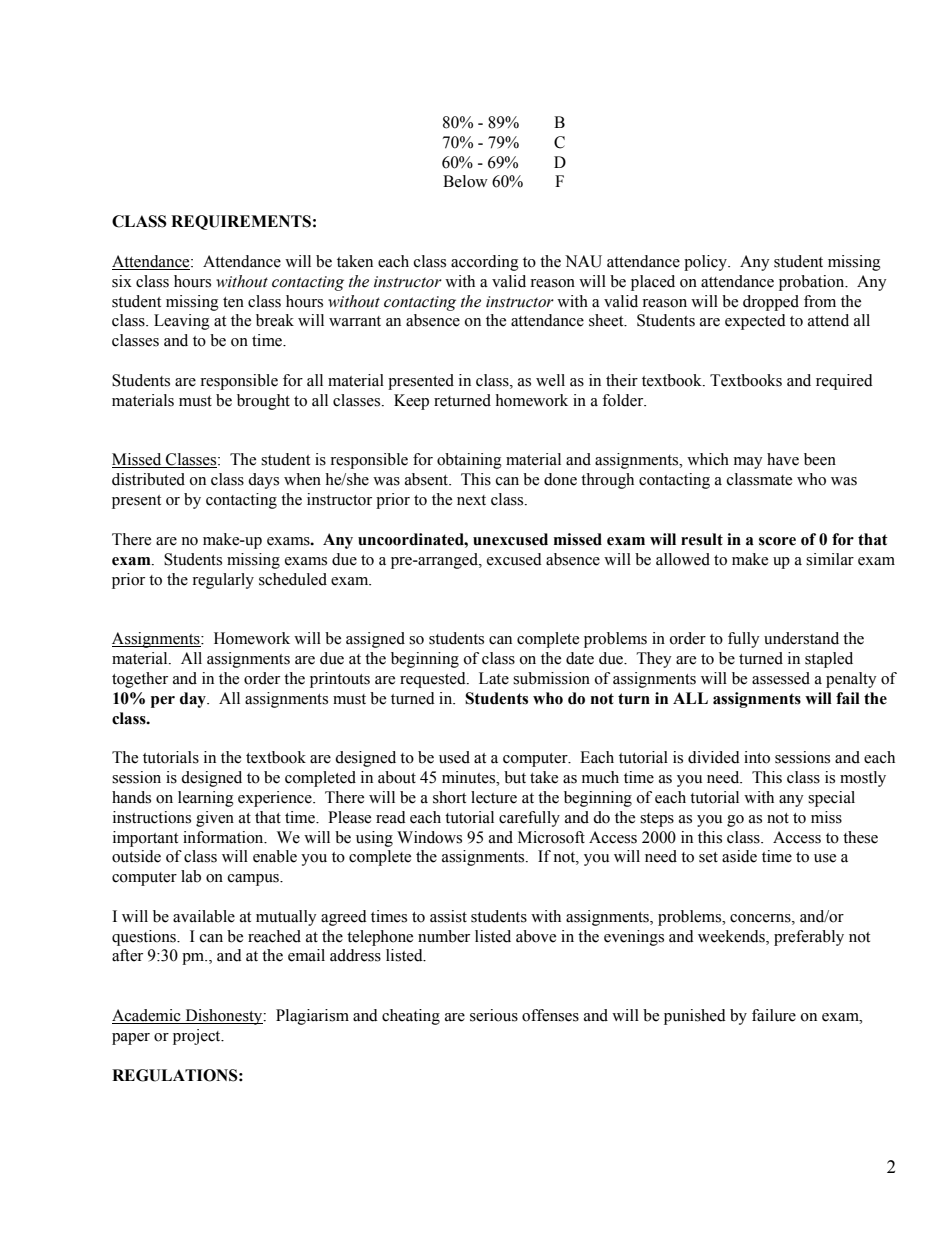 This page has width=952, height=1233. I want to click on assessed, so click(781, 678).
